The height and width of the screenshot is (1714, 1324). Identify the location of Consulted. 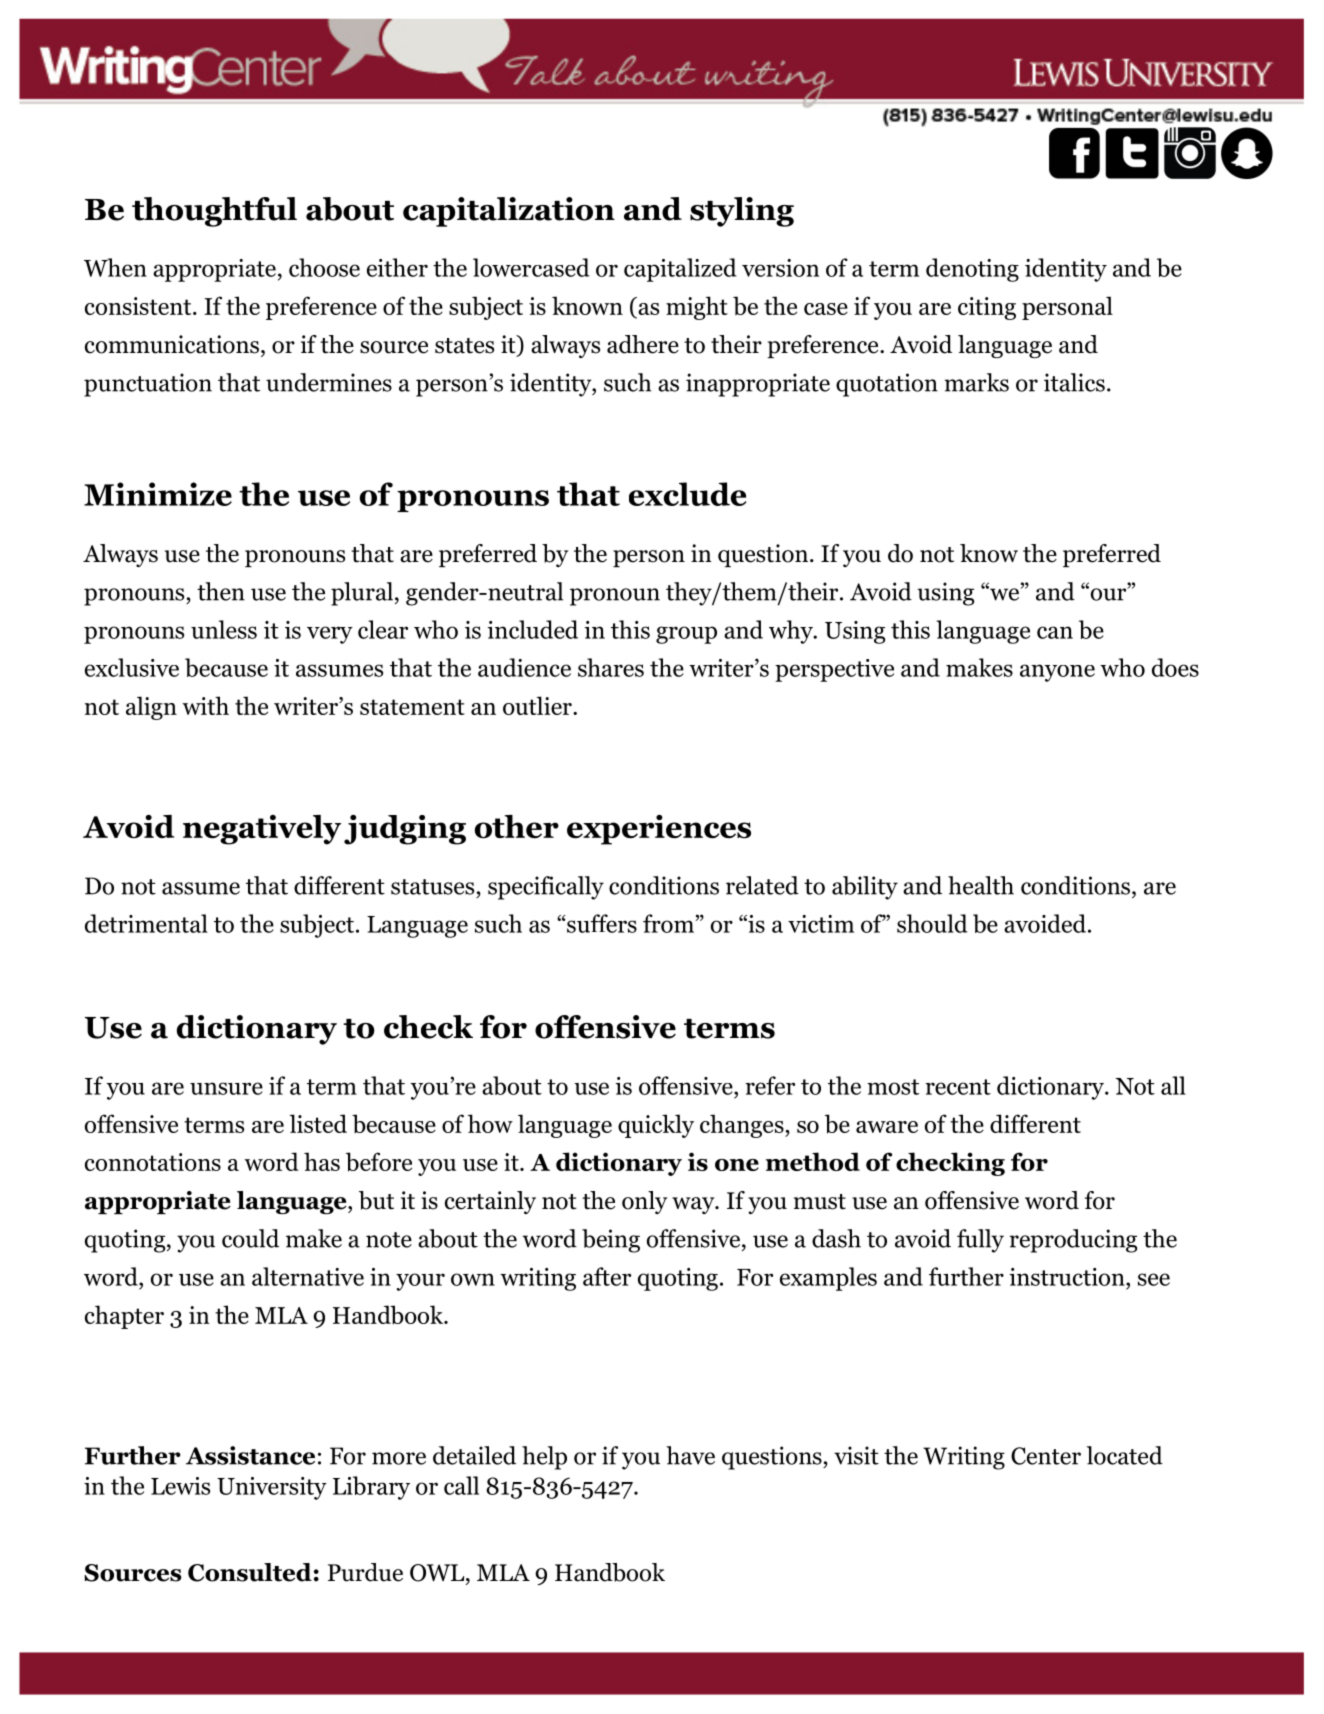
(250, 1572).
